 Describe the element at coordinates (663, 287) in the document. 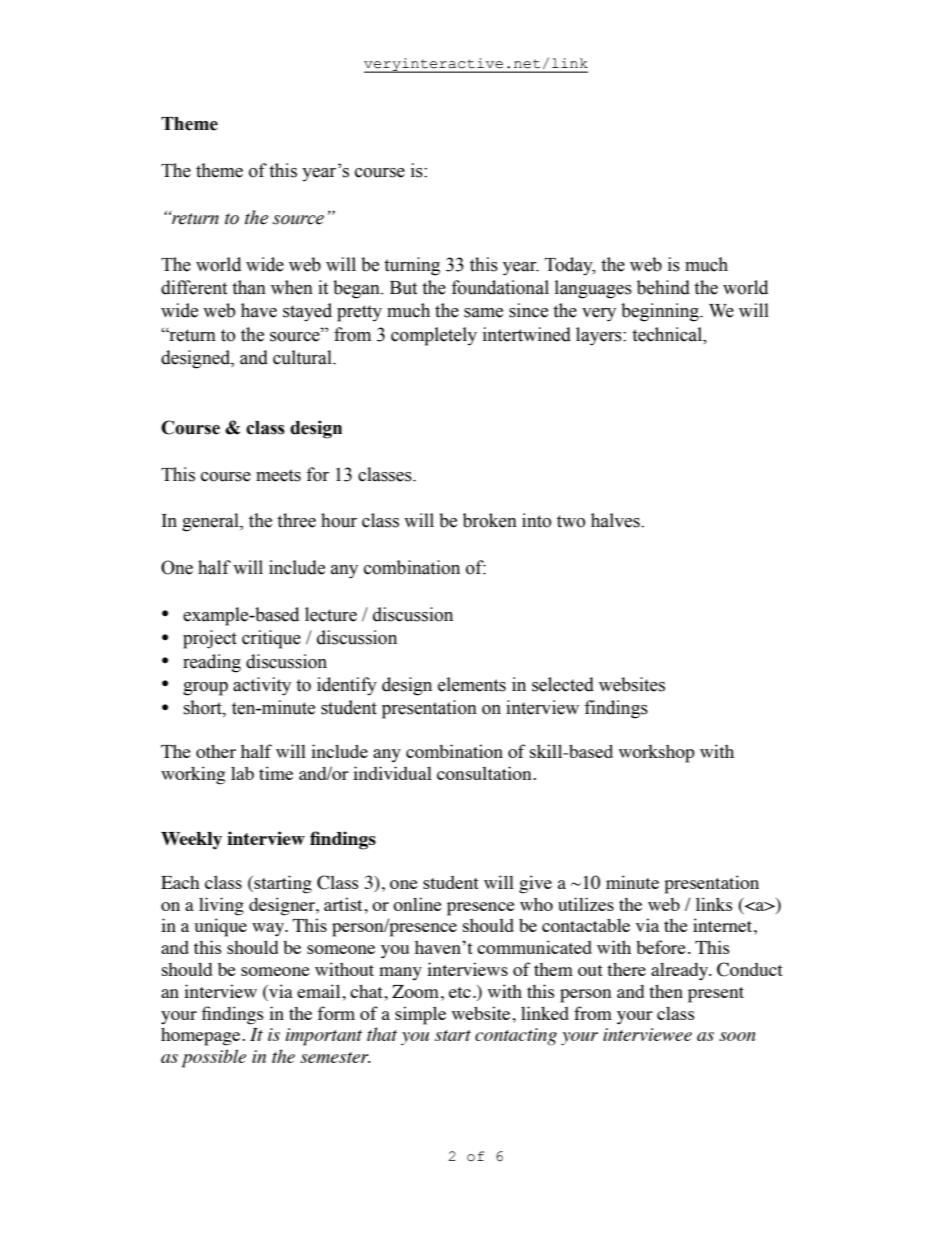

I see `behind` at that location.
